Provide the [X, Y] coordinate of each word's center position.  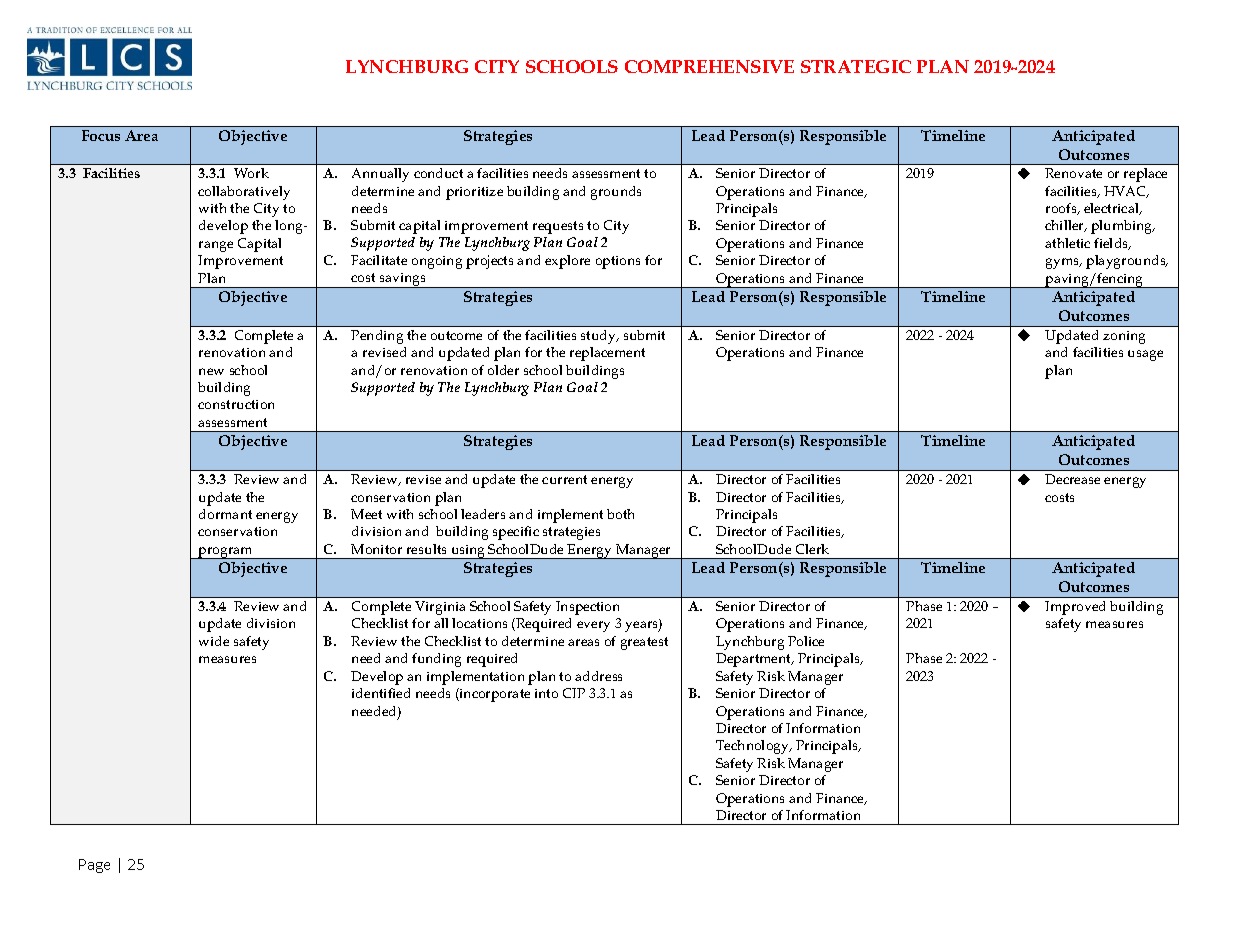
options [618, 262]
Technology [754, 747]
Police [806, 641]
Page [94, 866]
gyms [1064, 263]
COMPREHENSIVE [709, 66]
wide [214, 641]
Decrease [1072, 479]
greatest [644, 643]
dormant [225, 514]
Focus [101, 135]
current [564, 479]
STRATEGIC [856, 66]
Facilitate [379, 260]
